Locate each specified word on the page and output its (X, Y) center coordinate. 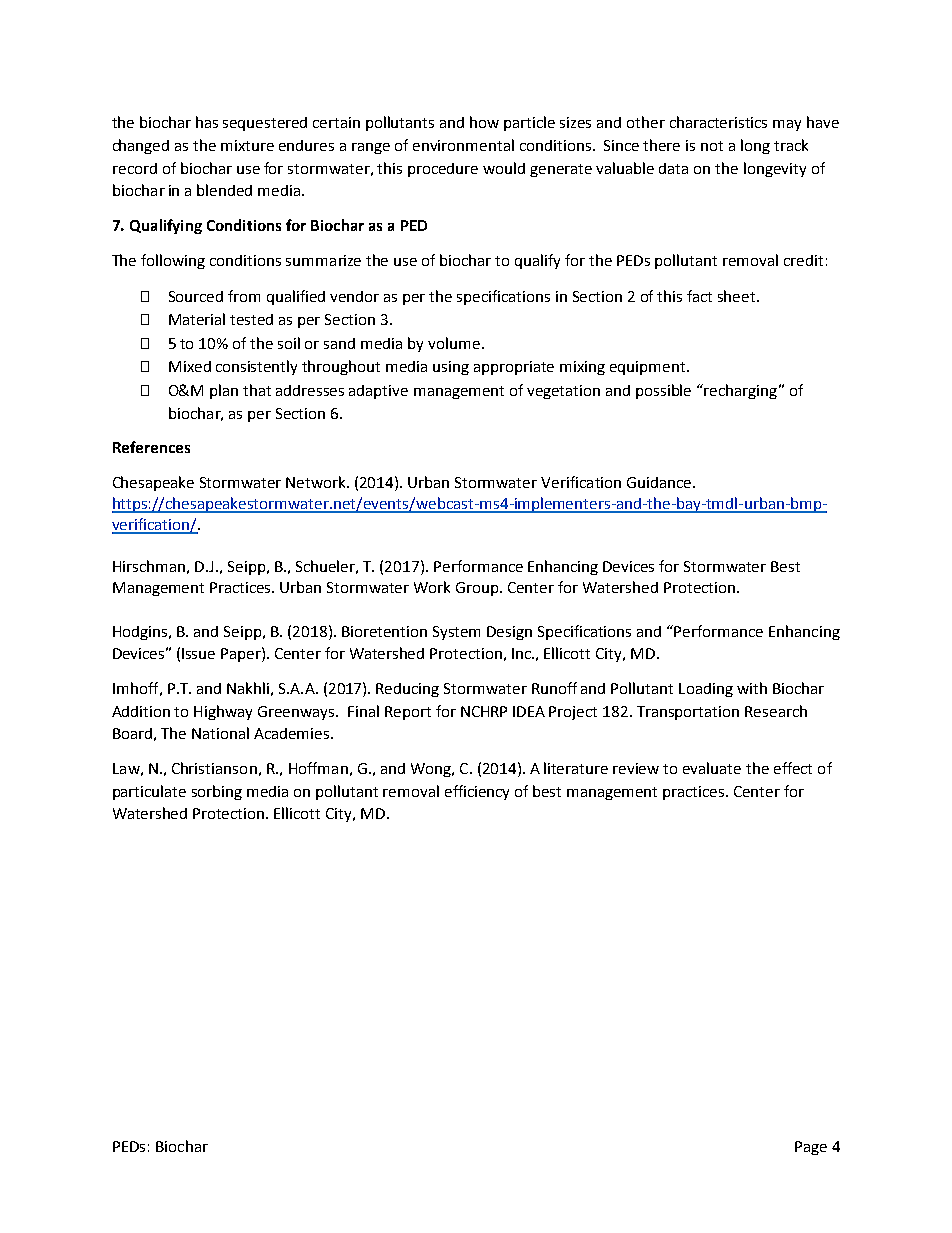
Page (811, 1148)
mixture (247, 145)
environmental (463, 145)
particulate (149, 792)
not (712, 146)
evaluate (712, 768)
